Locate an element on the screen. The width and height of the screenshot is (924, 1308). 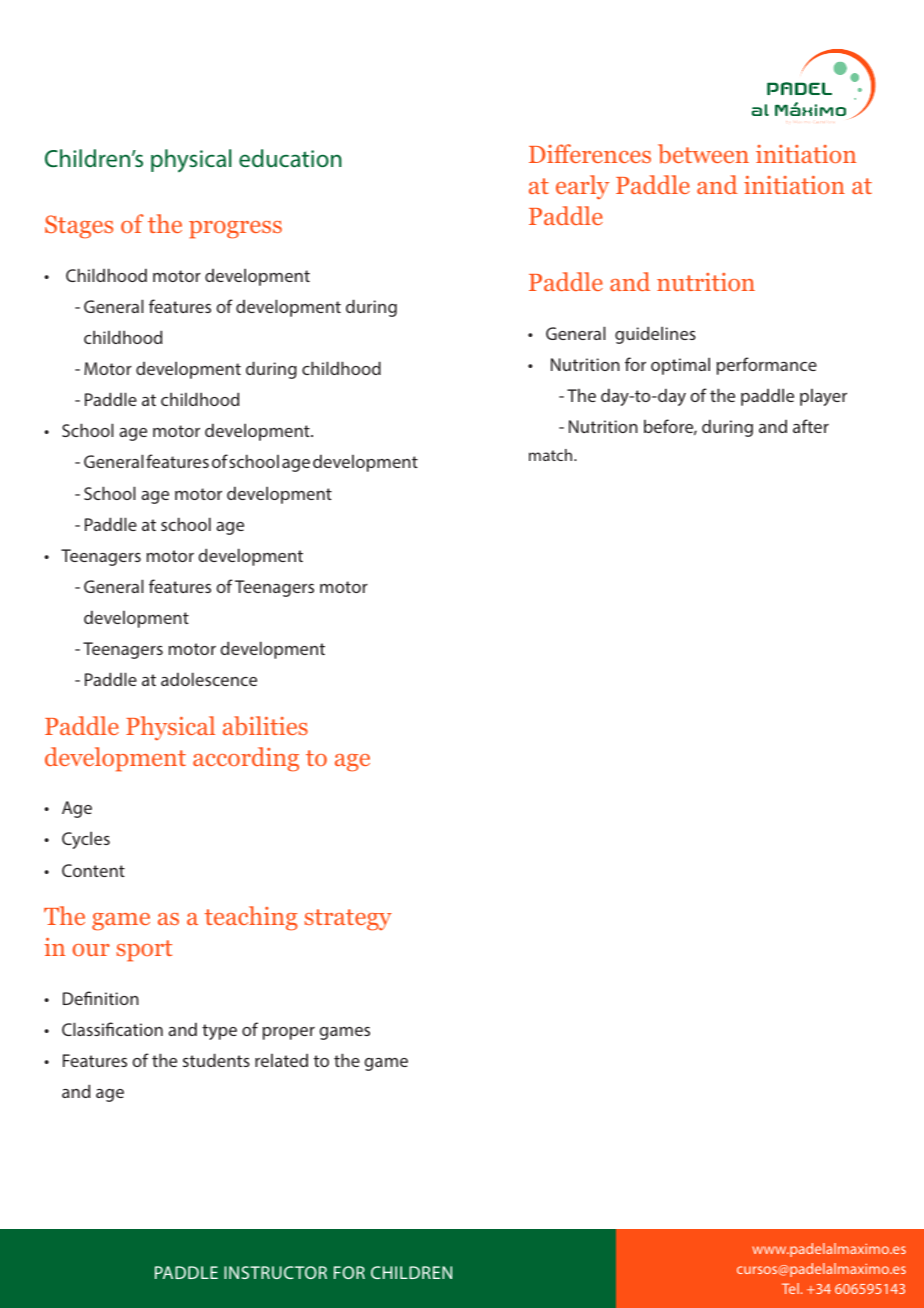
Tel is located at coordinates (790, 1288).
